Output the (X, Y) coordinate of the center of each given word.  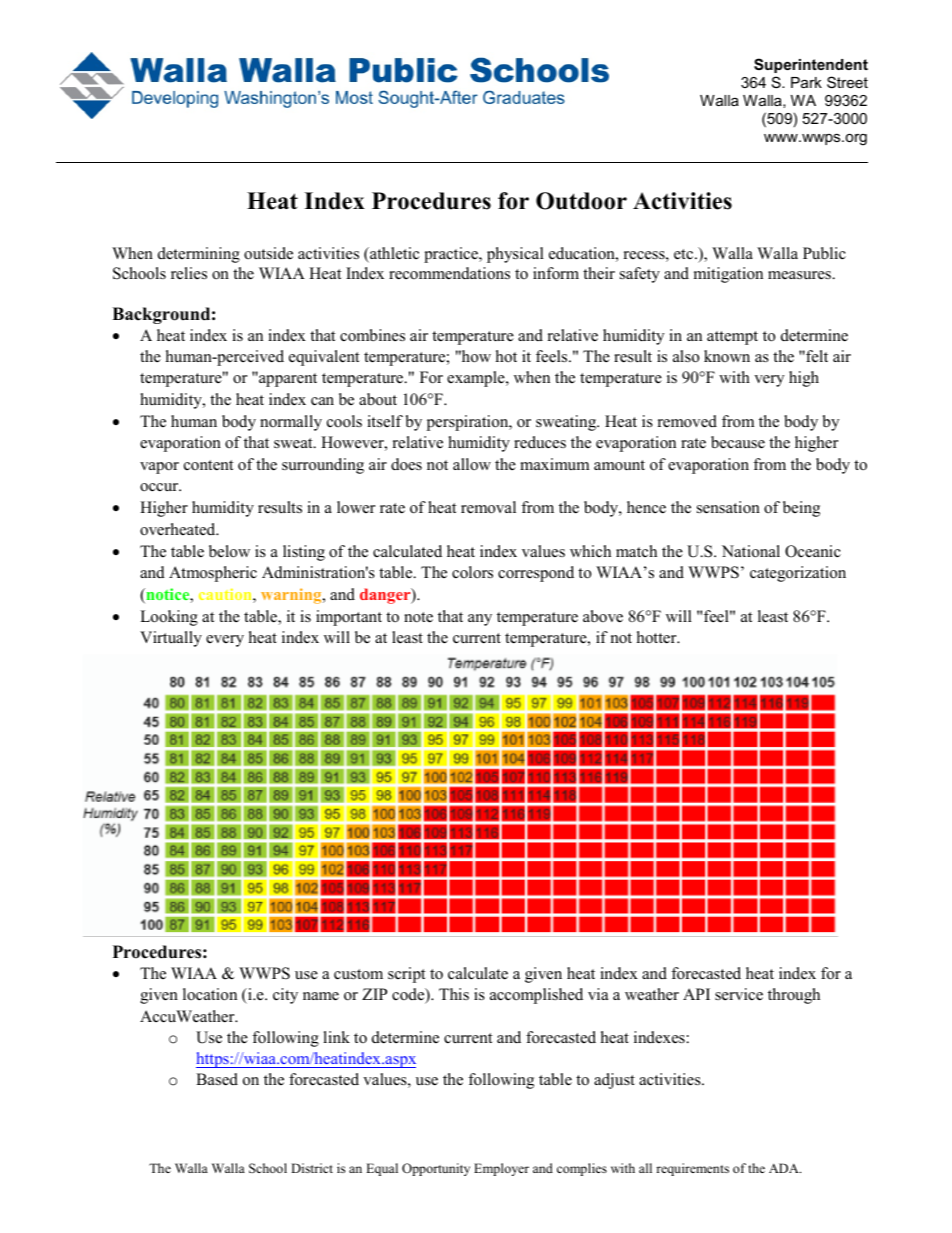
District (312, 1168)
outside (268, 253)
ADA (785, 1168)
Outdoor (581, 201)
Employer (501, 1169)
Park (806, 82)
